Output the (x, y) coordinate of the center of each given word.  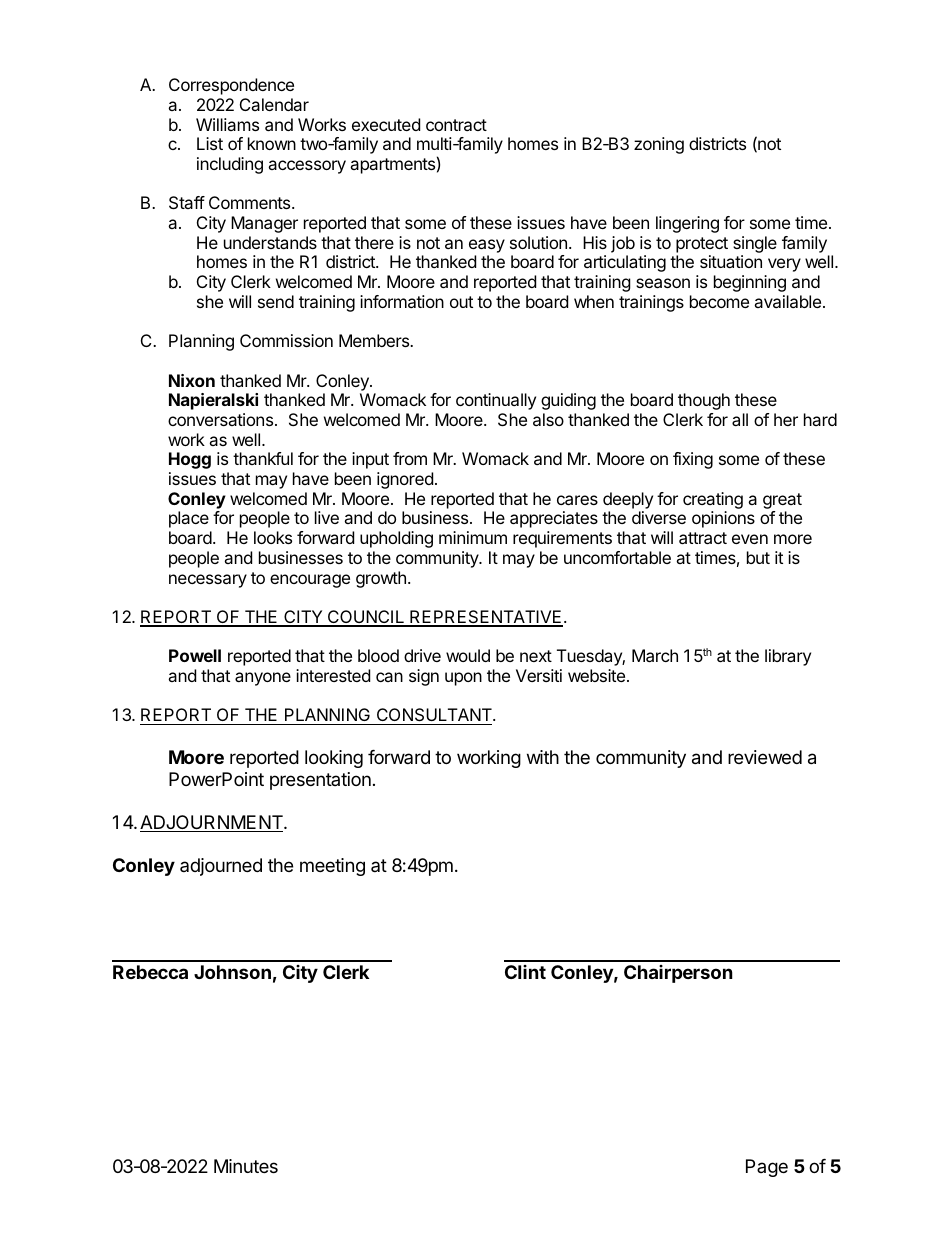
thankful (263, 458)
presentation (320, 781)
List (210, 143)
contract (456, 125)
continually (496, 401)
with (543, 757)
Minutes (246, 1166)
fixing (693, 460)
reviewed (765, 757)
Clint (525, 972)
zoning (659, 145)
